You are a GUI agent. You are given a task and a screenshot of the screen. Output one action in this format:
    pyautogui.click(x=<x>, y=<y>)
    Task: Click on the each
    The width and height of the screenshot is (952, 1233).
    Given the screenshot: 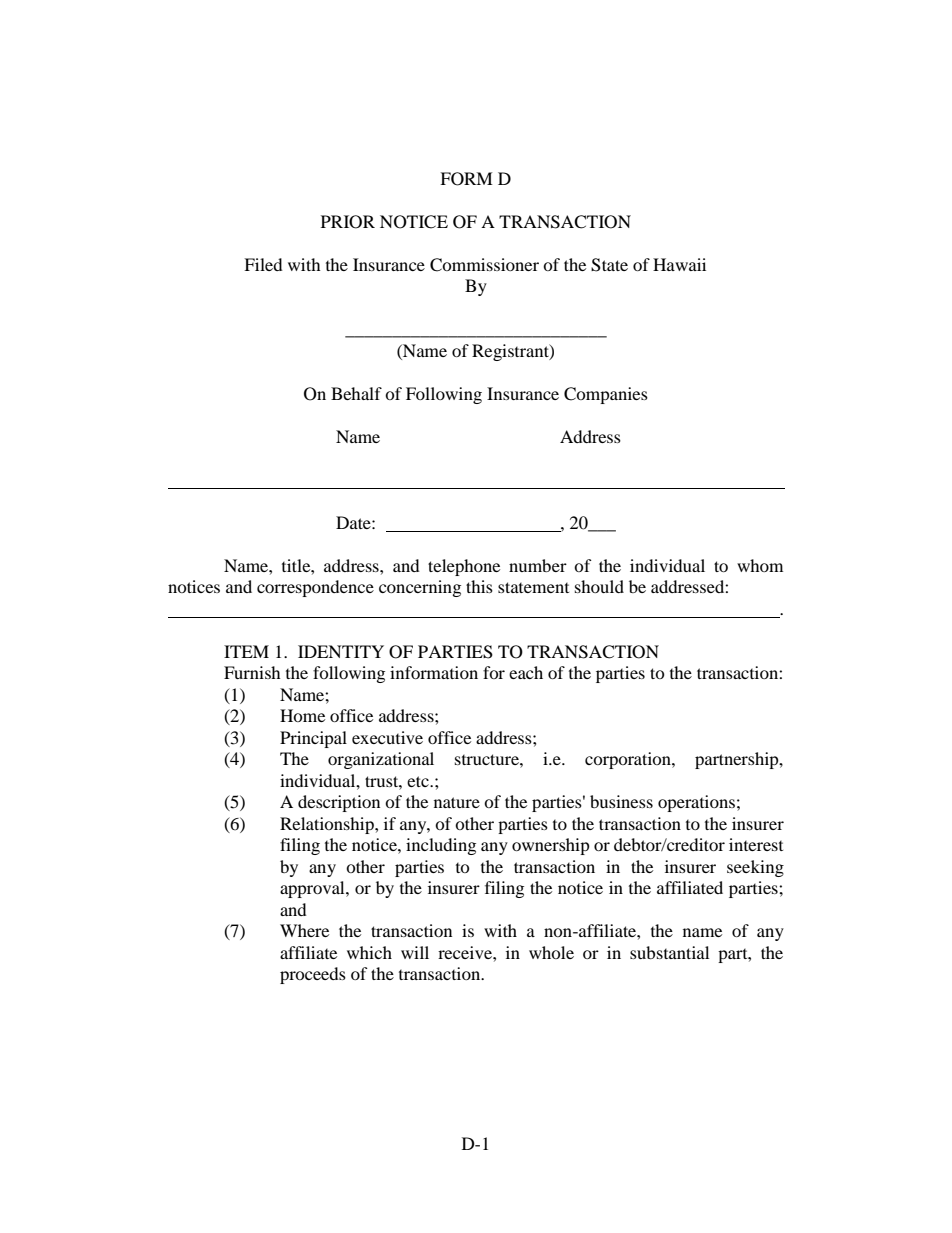 What is the action you would take?
    pyautogui.click(x=526, y=672)
